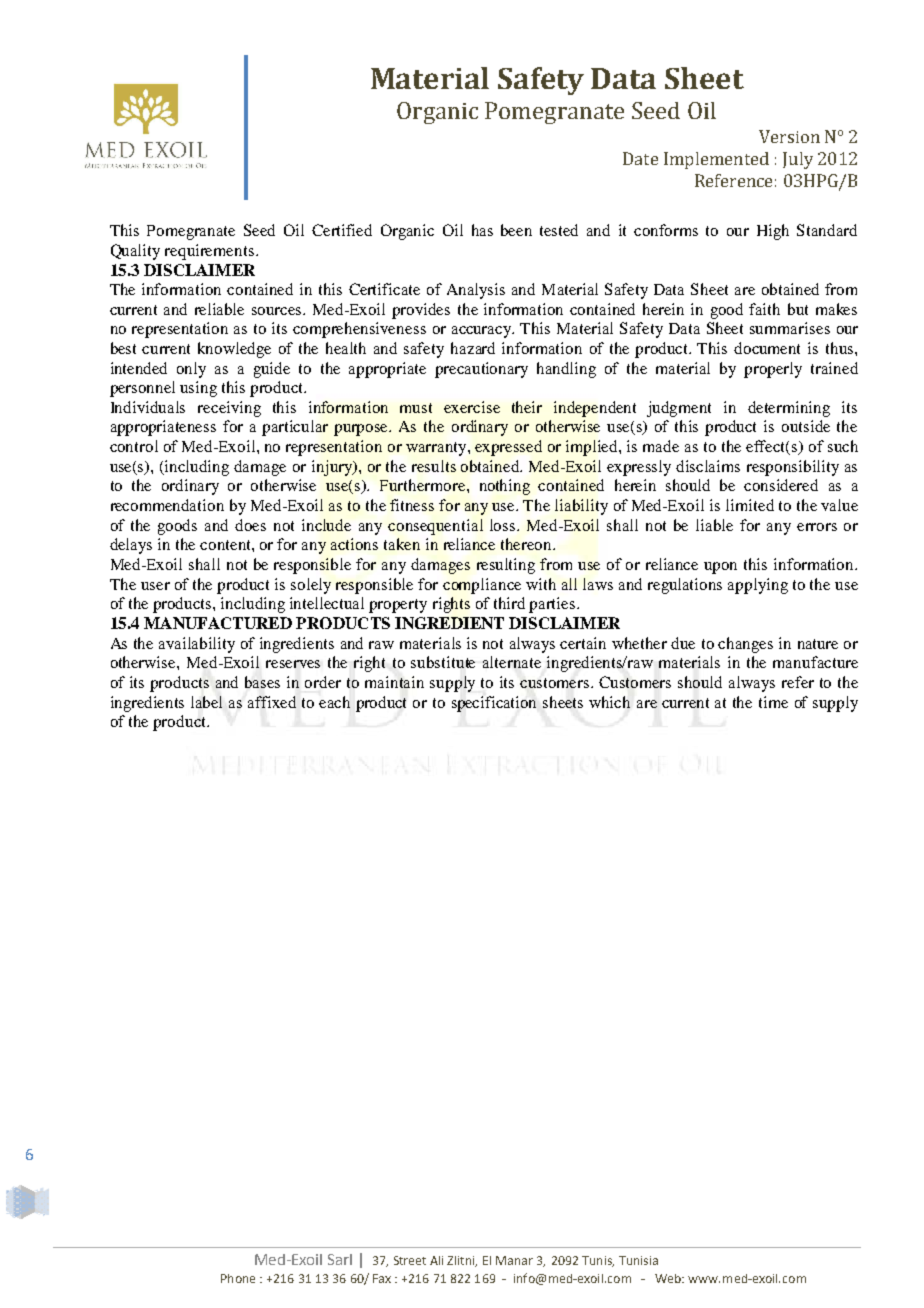 The height and width of the image is (1308, 924). I want to click on time, so click(773, 702).
